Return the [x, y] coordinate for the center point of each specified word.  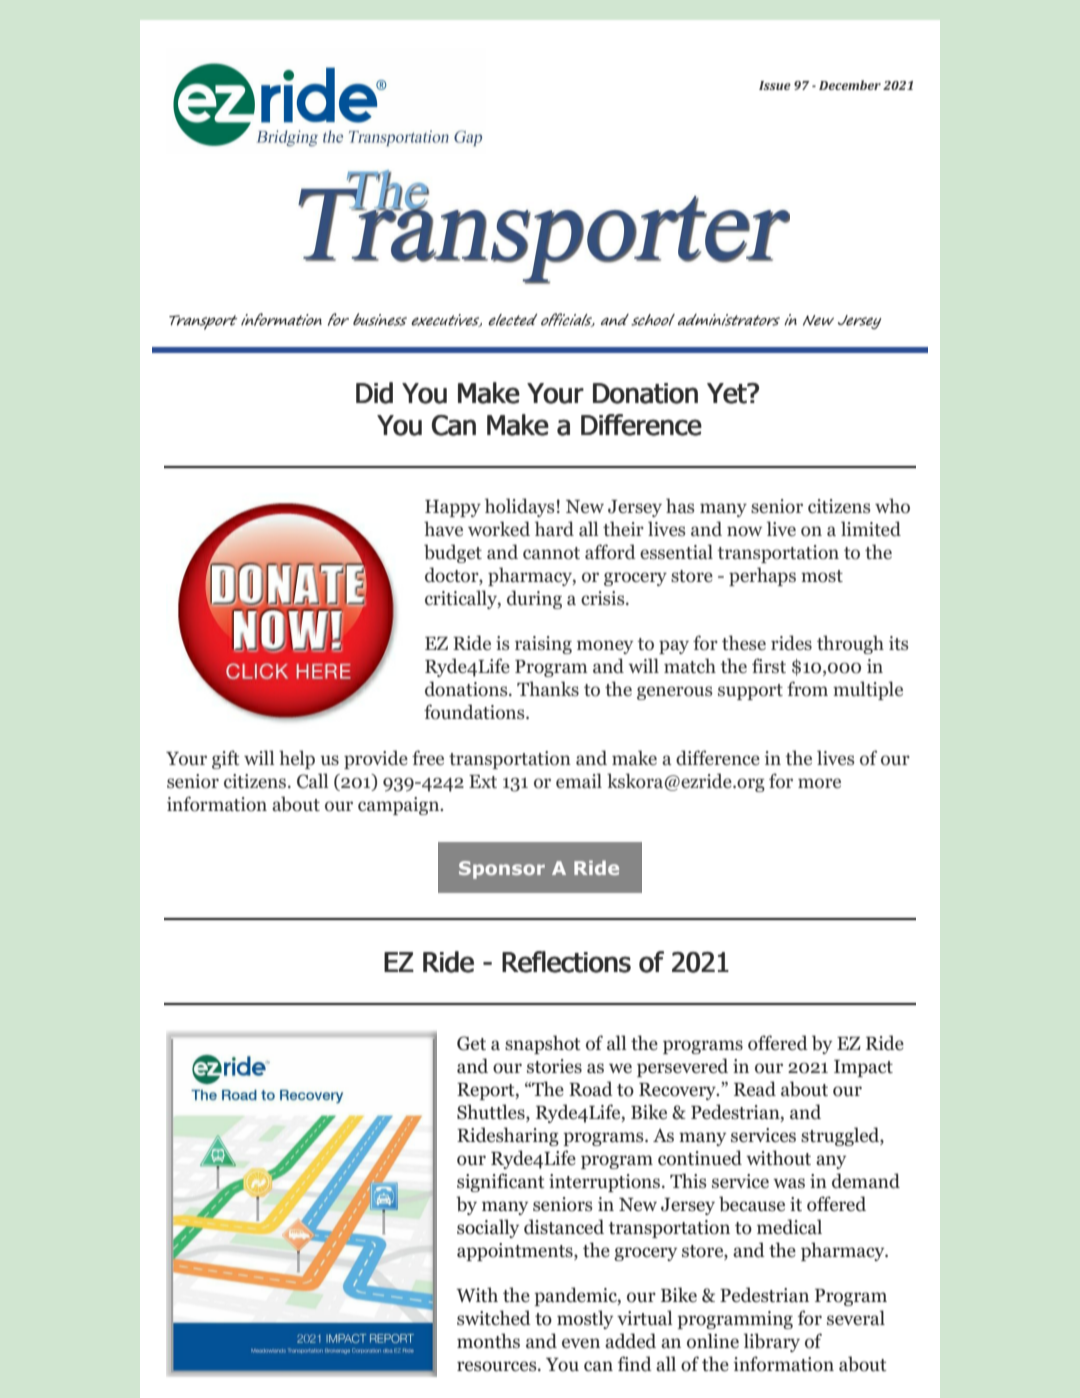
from [807, 689]
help [297, 759]
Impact [863, 1068]
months [488, 1341]
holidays [520, 507]
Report [487, 1091]
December [850, 85]
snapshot [543, 1044]
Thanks [548, 688]
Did [374, 393]
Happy [453, 508]
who [892, 506]
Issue [775, 85]
